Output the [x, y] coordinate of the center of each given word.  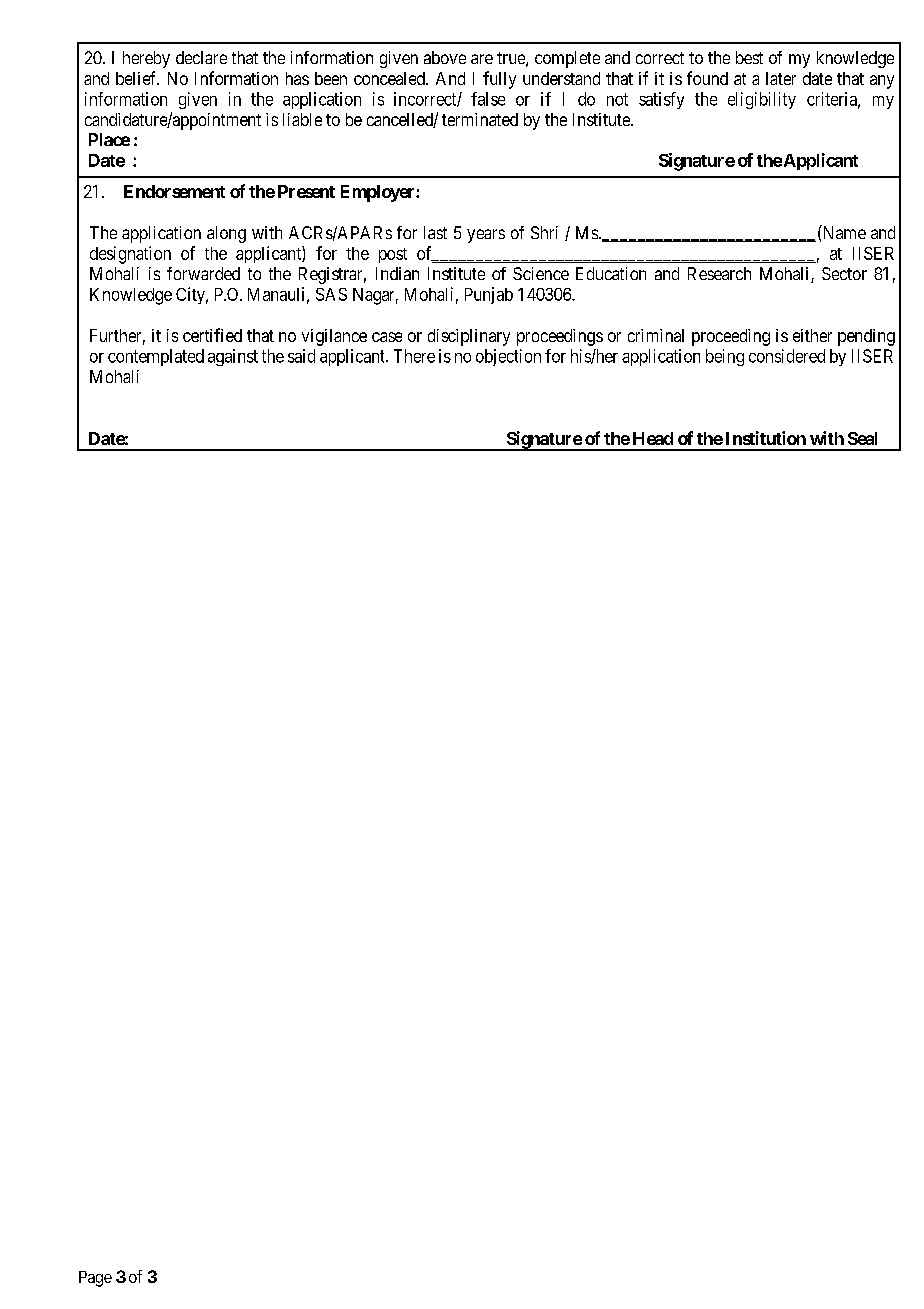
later [781, 78]
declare [201, 57]
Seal [862, 438]
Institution [766, 438]
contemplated [156, 357]
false [488, 99]
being [725, 357]
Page [95, 1279]
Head [653, 438]
